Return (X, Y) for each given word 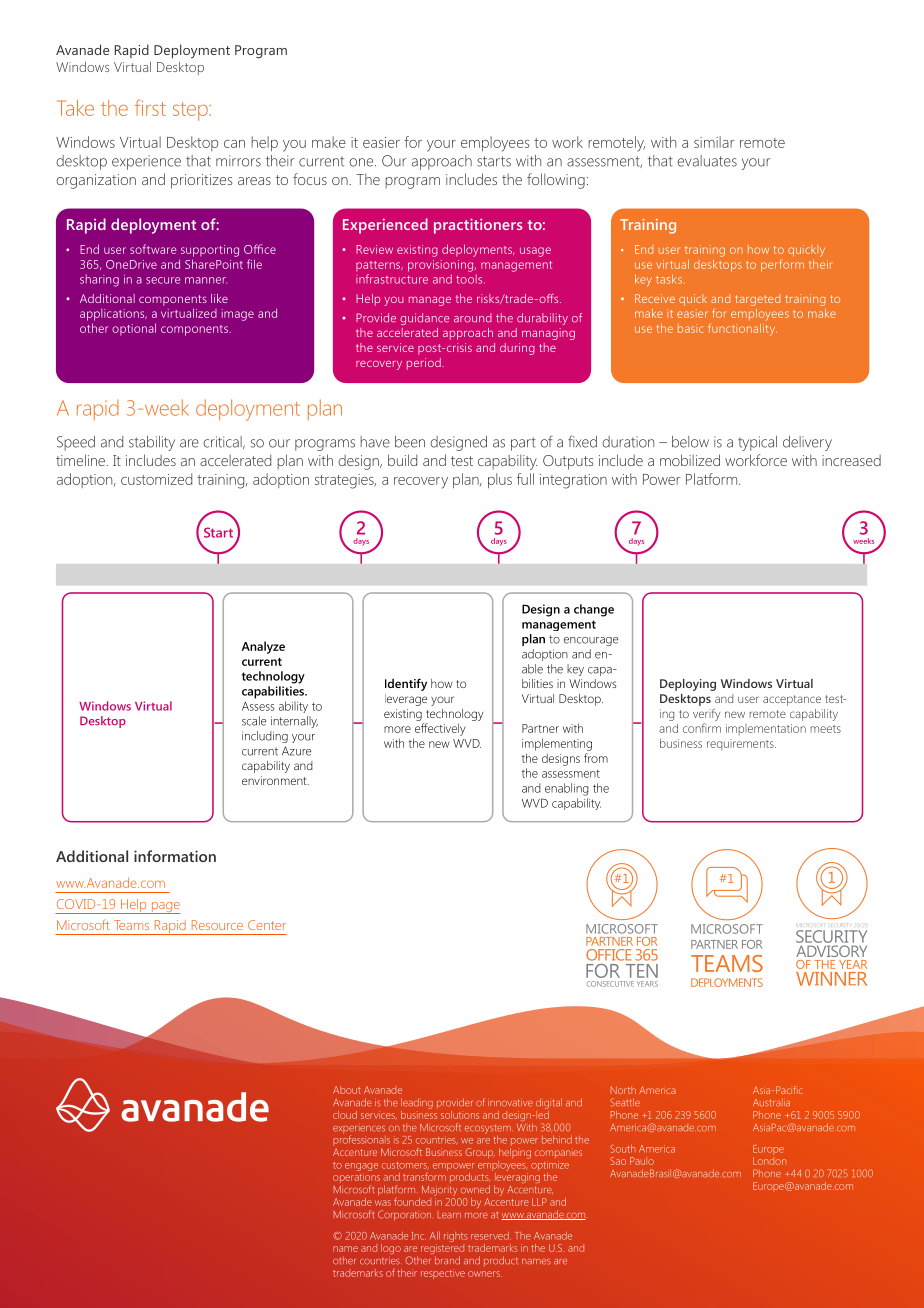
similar (714, 142)
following (556, 181)
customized (156, 479)
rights (456, 1237)
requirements (741, 744)
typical (757, 443)
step (191, 111)
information (175, 856)
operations (356, 1179)
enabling (567, 789)
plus (500, 480)
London (769, 1159)
